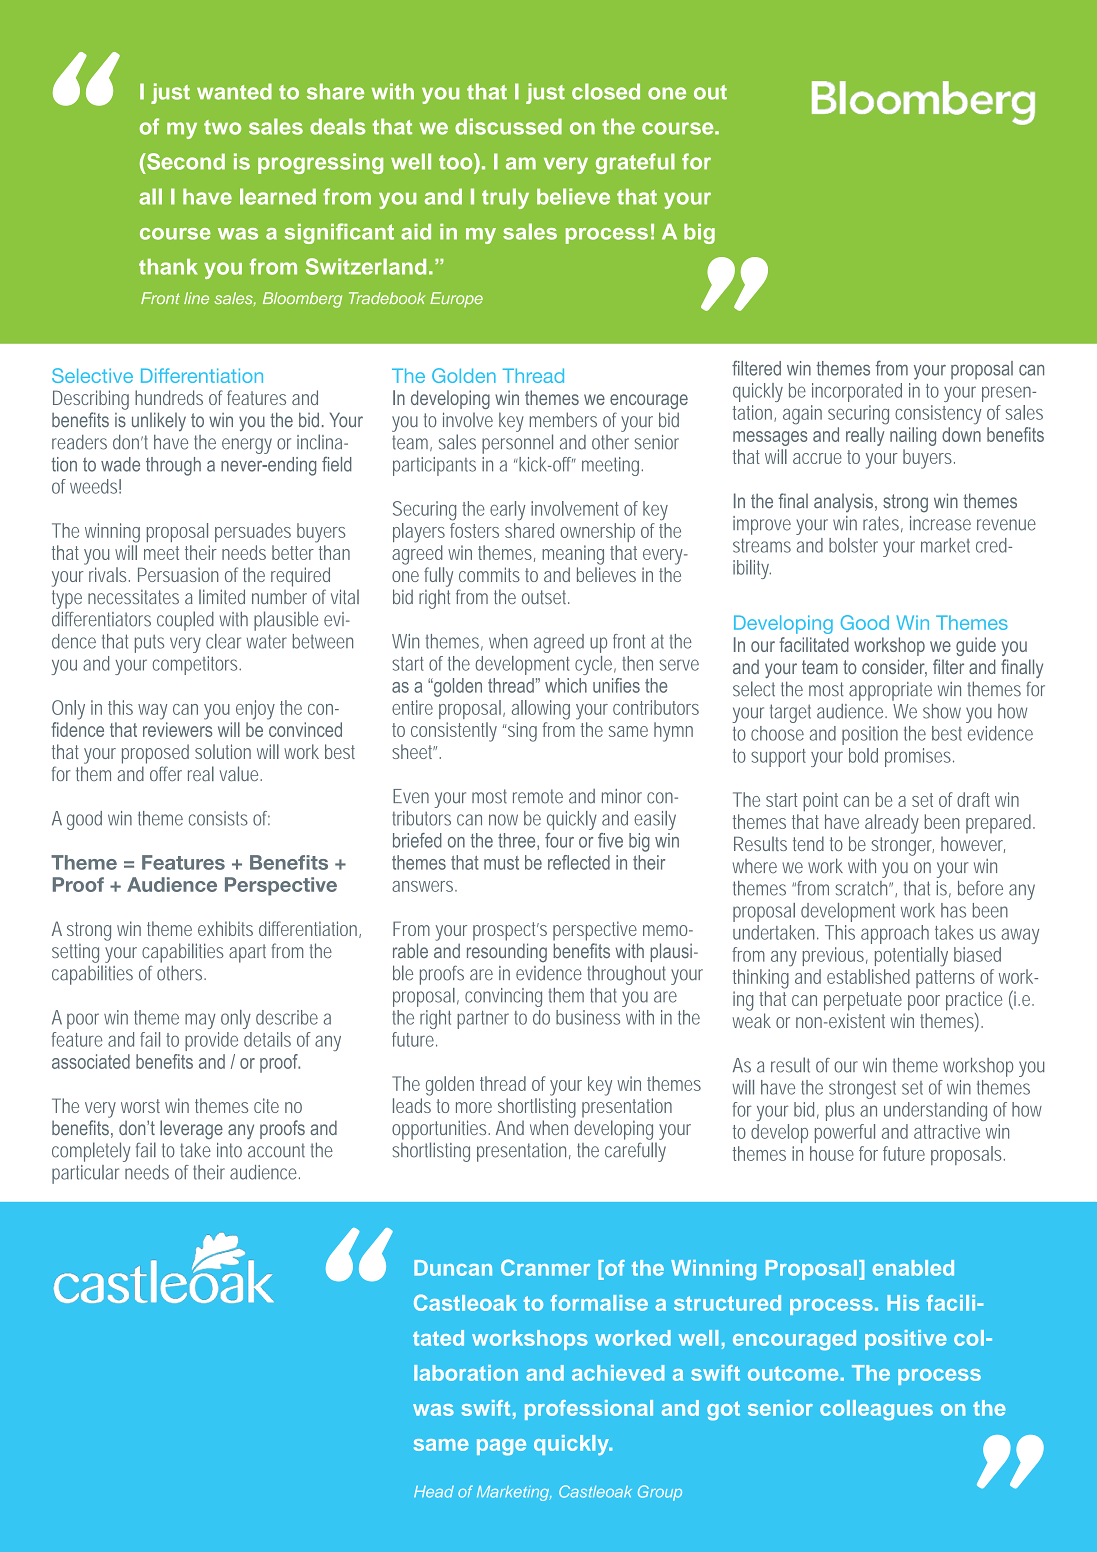 This image has width=1097, height=1552. Describe the element at coordinates (538, 796) in the image. I see `remote` at that location.
